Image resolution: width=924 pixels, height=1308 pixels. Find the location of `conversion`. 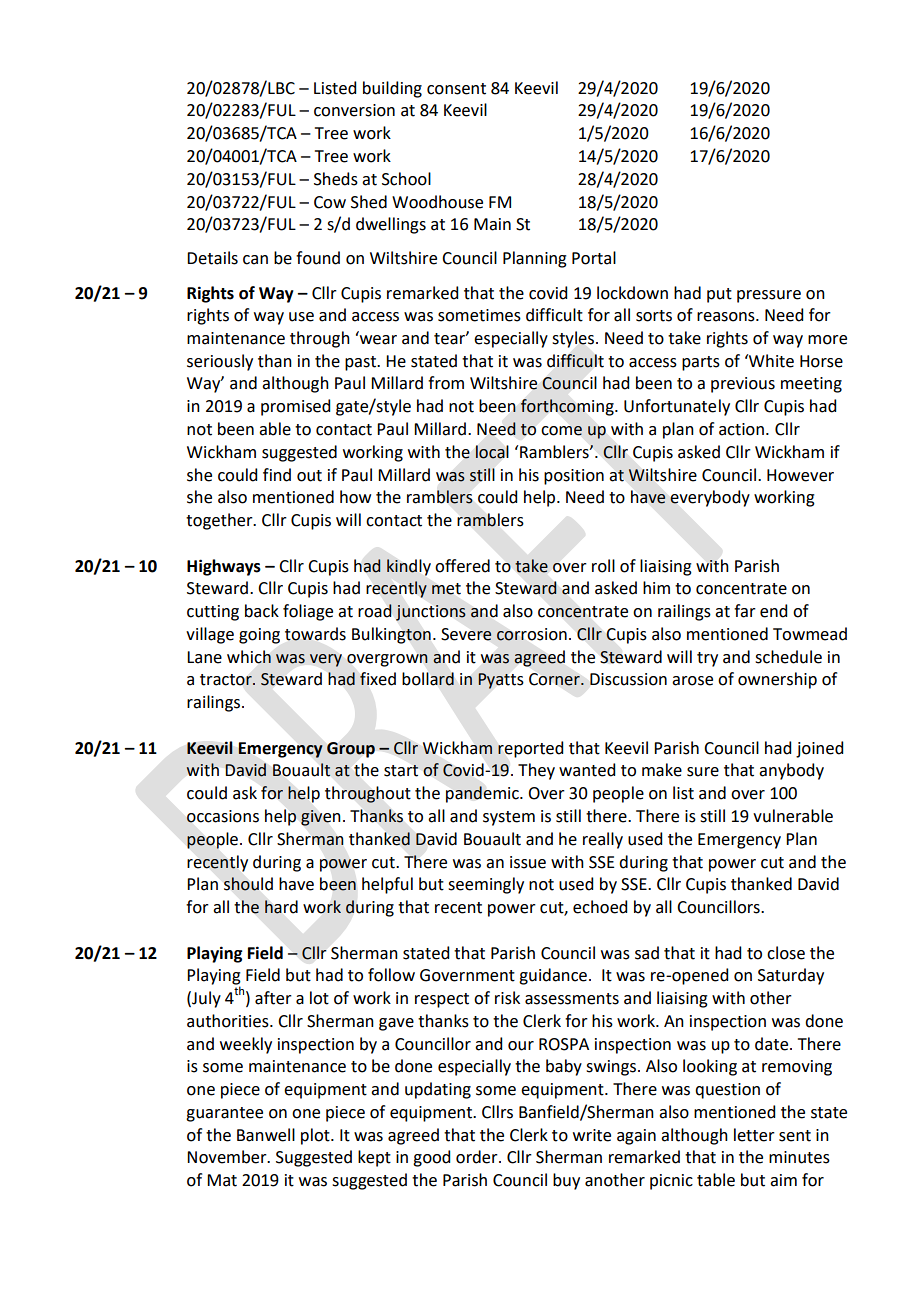

conversion is located at coordinates (354, 110).
